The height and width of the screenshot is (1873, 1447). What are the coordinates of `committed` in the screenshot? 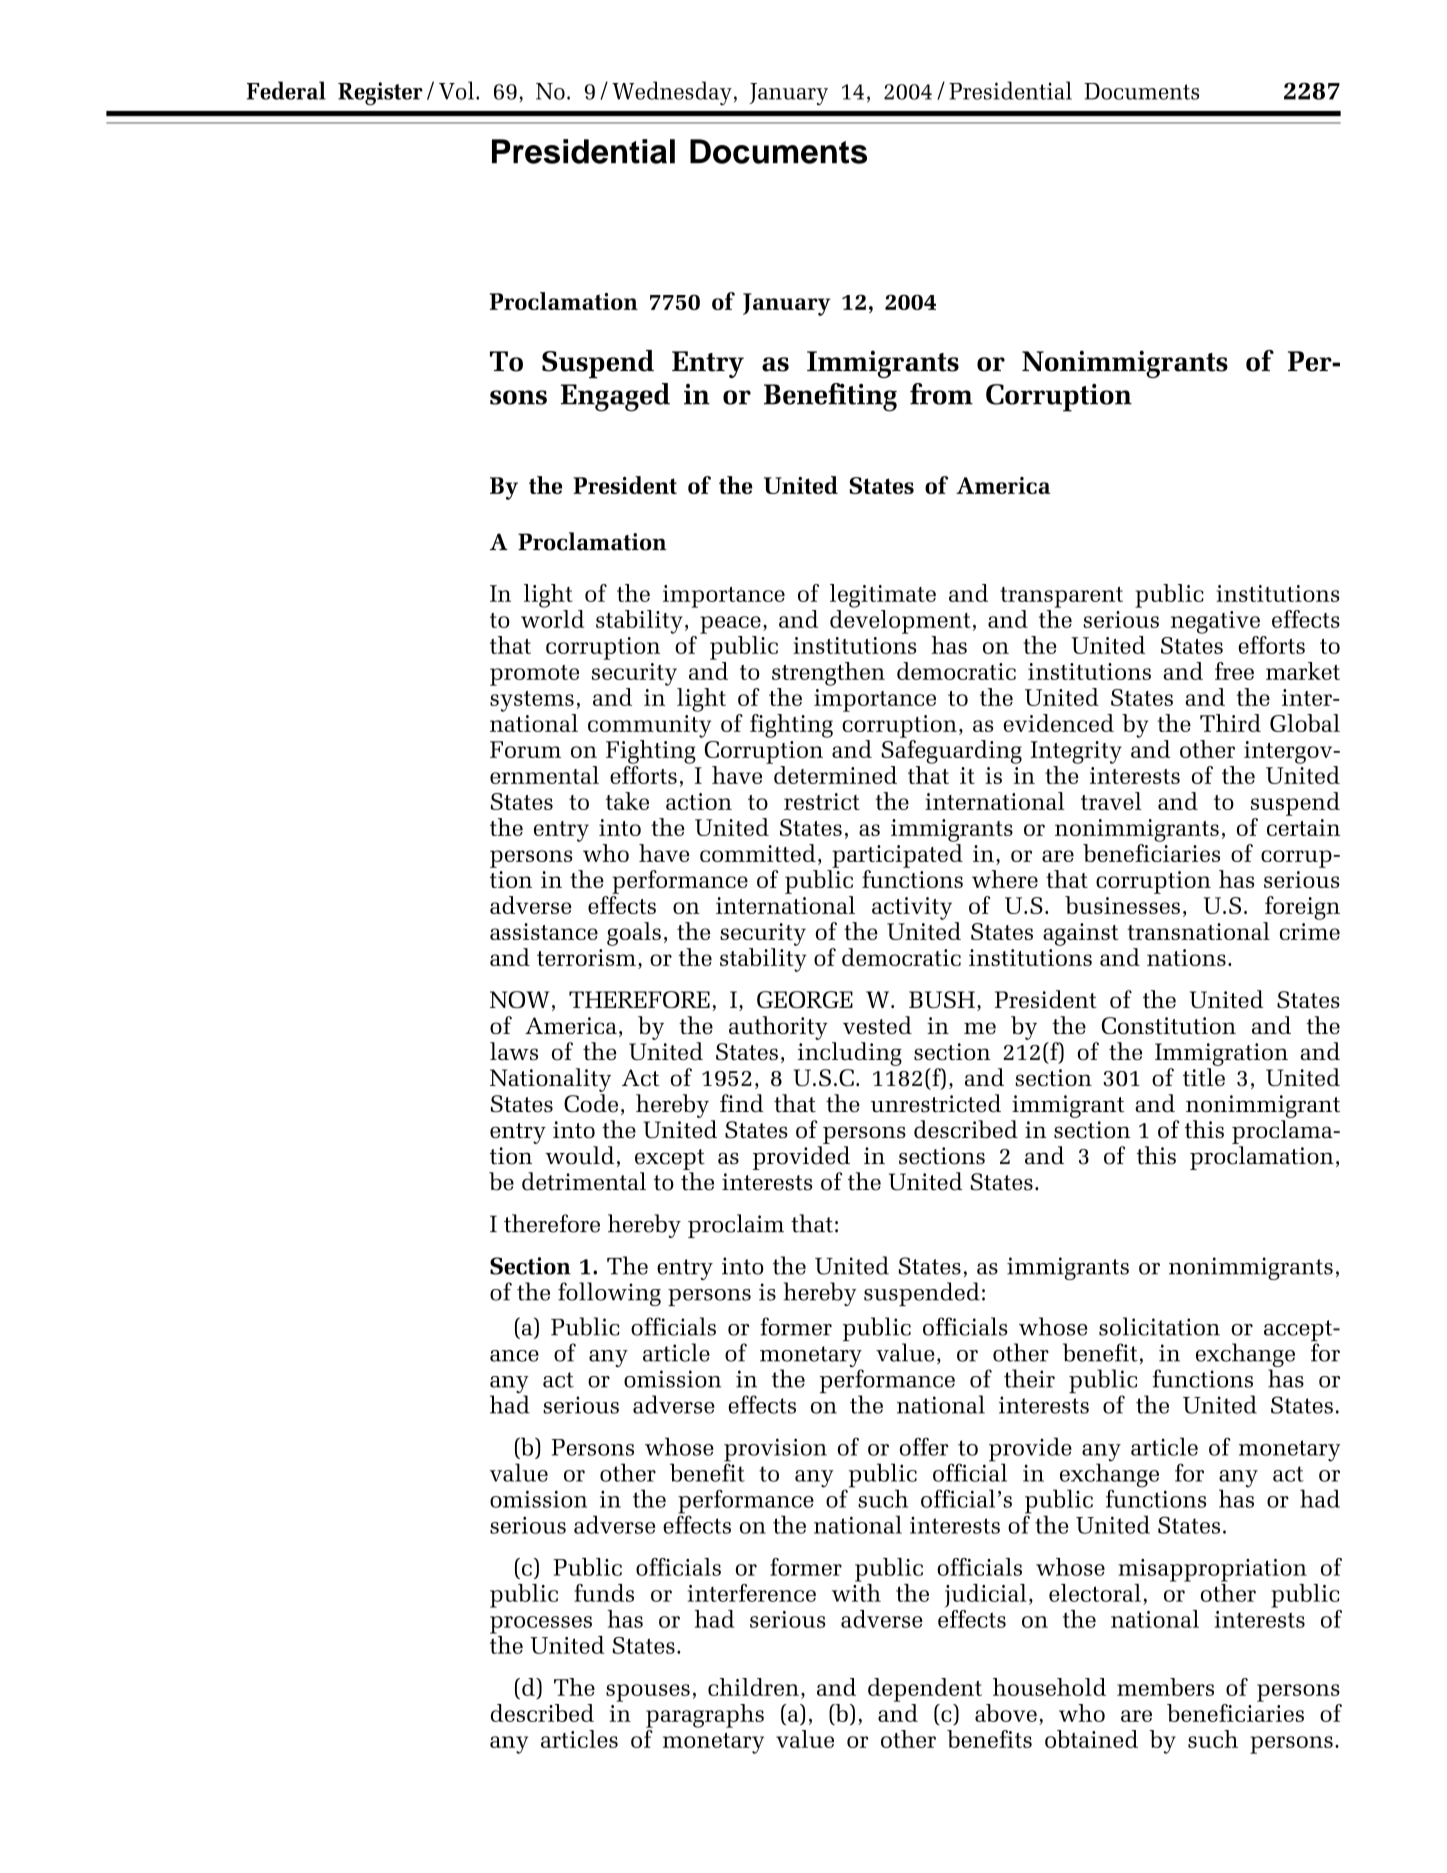 It's located at (758, 853).
